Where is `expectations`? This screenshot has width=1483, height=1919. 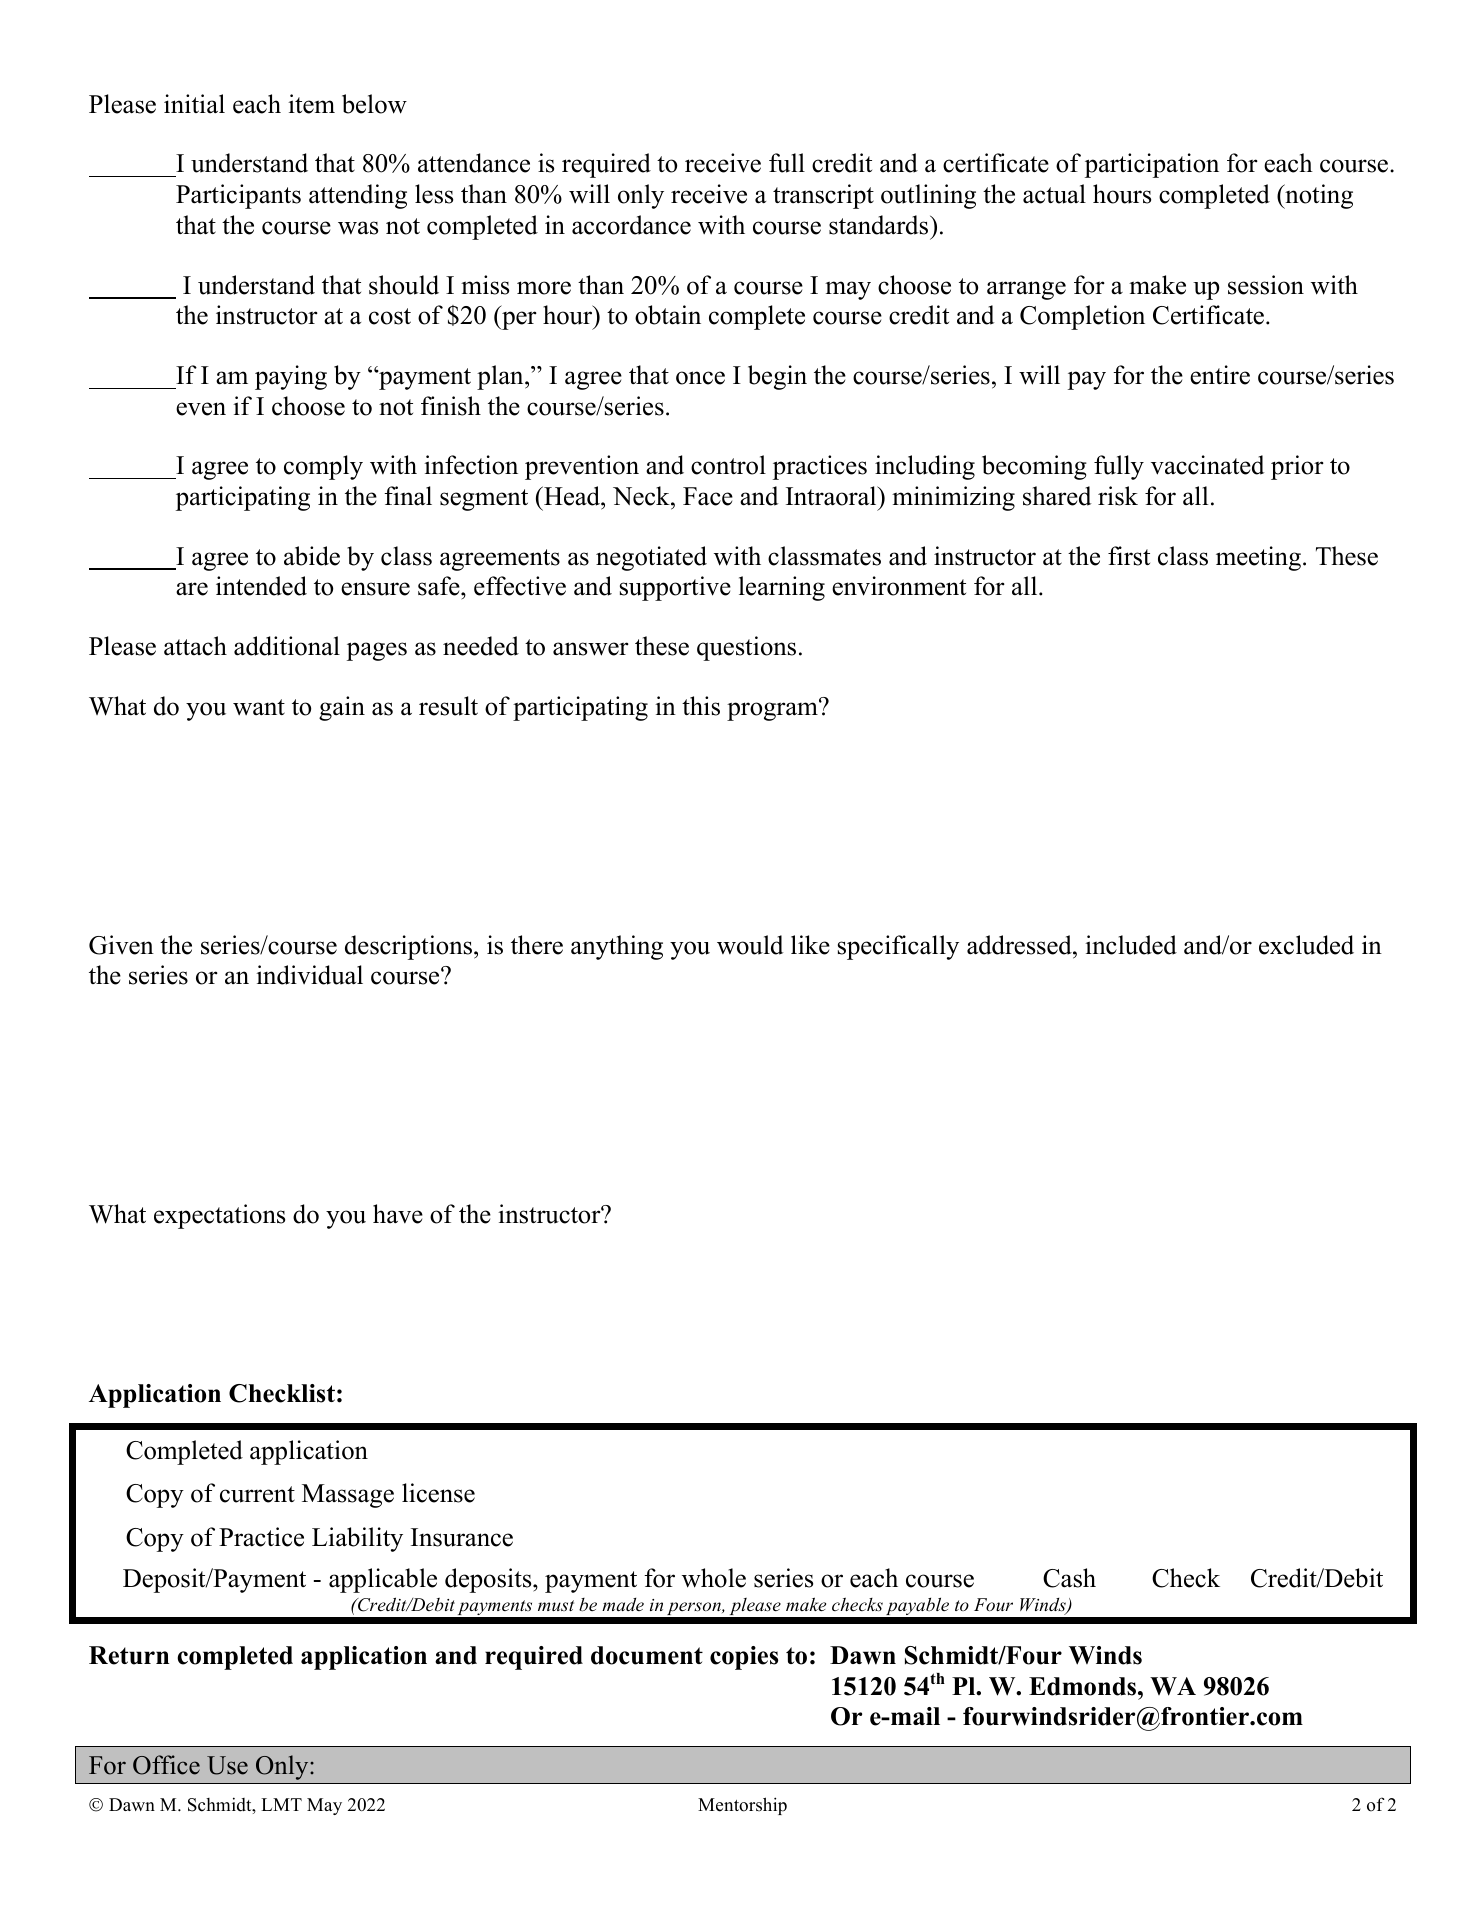
expectations is located at coordinates (219, 1216).
